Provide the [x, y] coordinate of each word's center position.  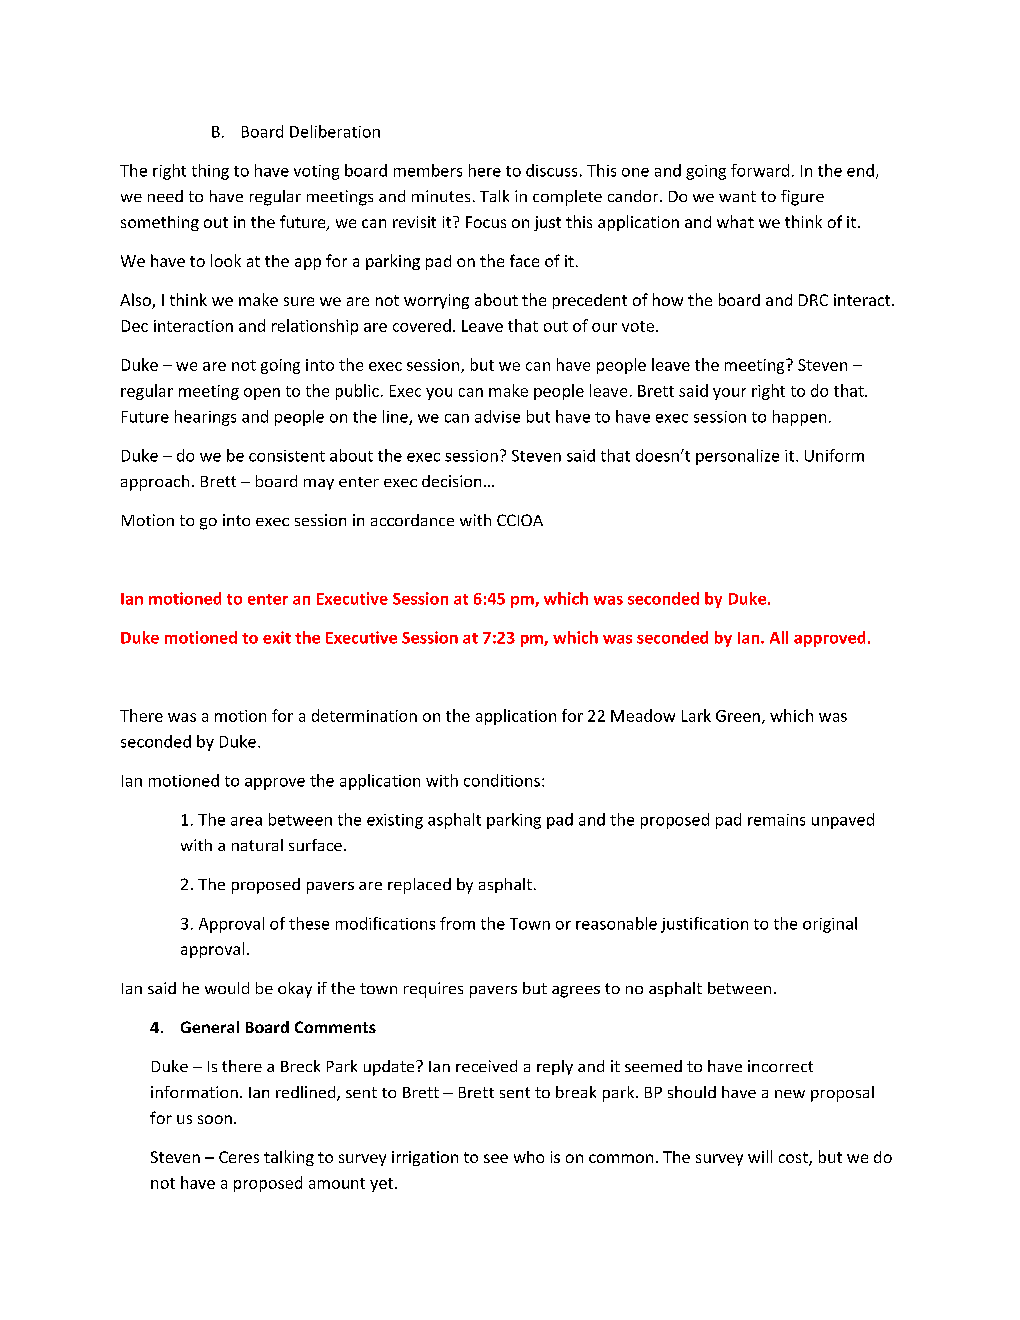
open [262, 394]
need [165, 196]
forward [760, 170]
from [457, 923]
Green [738, 716]
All [779, 637]
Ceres [239, 1157]
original [830, 925]
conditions [502, 780]
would [227, 988]
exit [277, 637]
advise [497, 416]
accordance [412, 520]
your [729, 394]
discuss [551, 170]
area [246, 821]
